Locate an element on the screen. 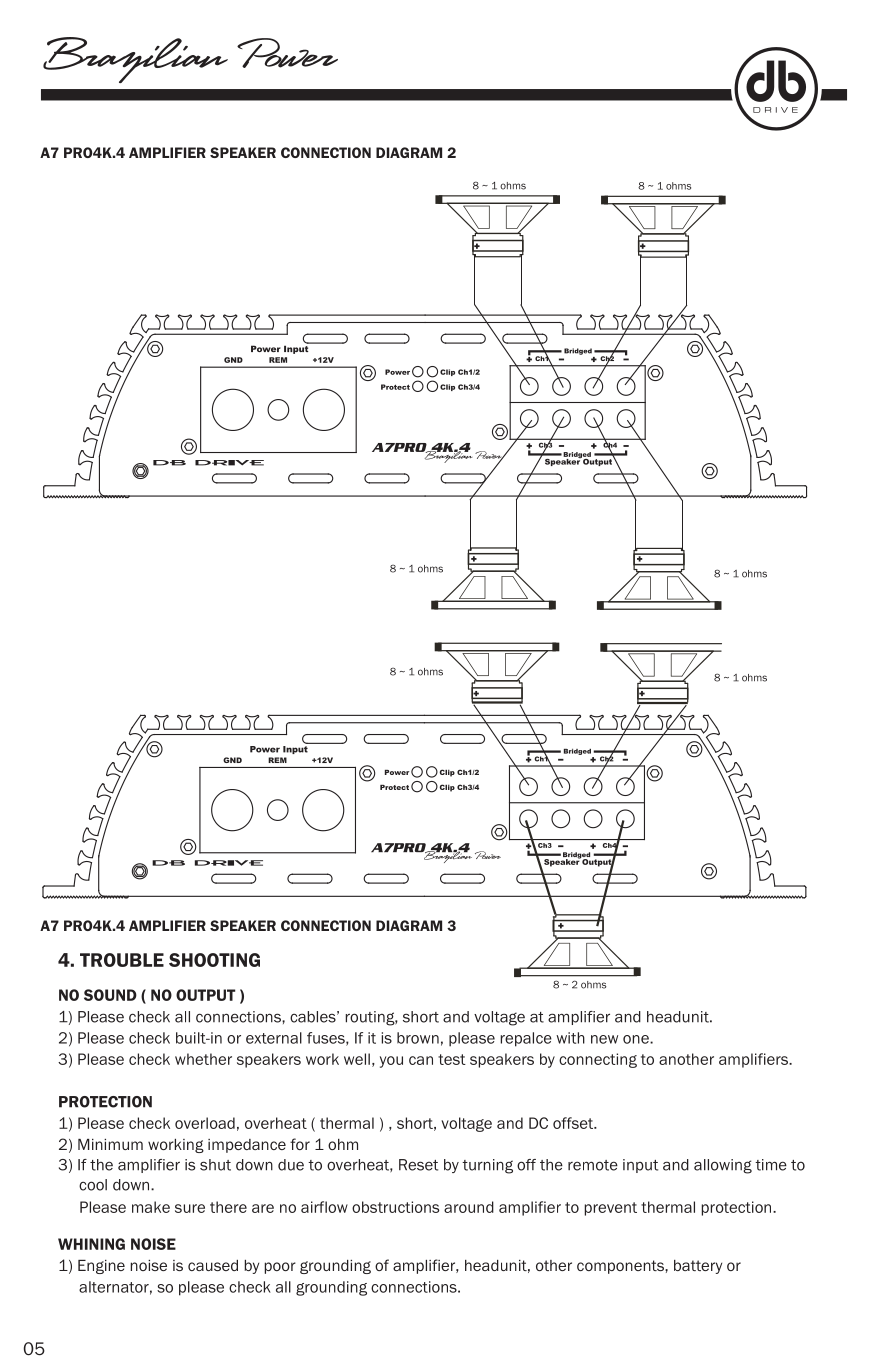 This screenshot has width=887, height=1372. connecting is located at coordinates (598, 1060).
